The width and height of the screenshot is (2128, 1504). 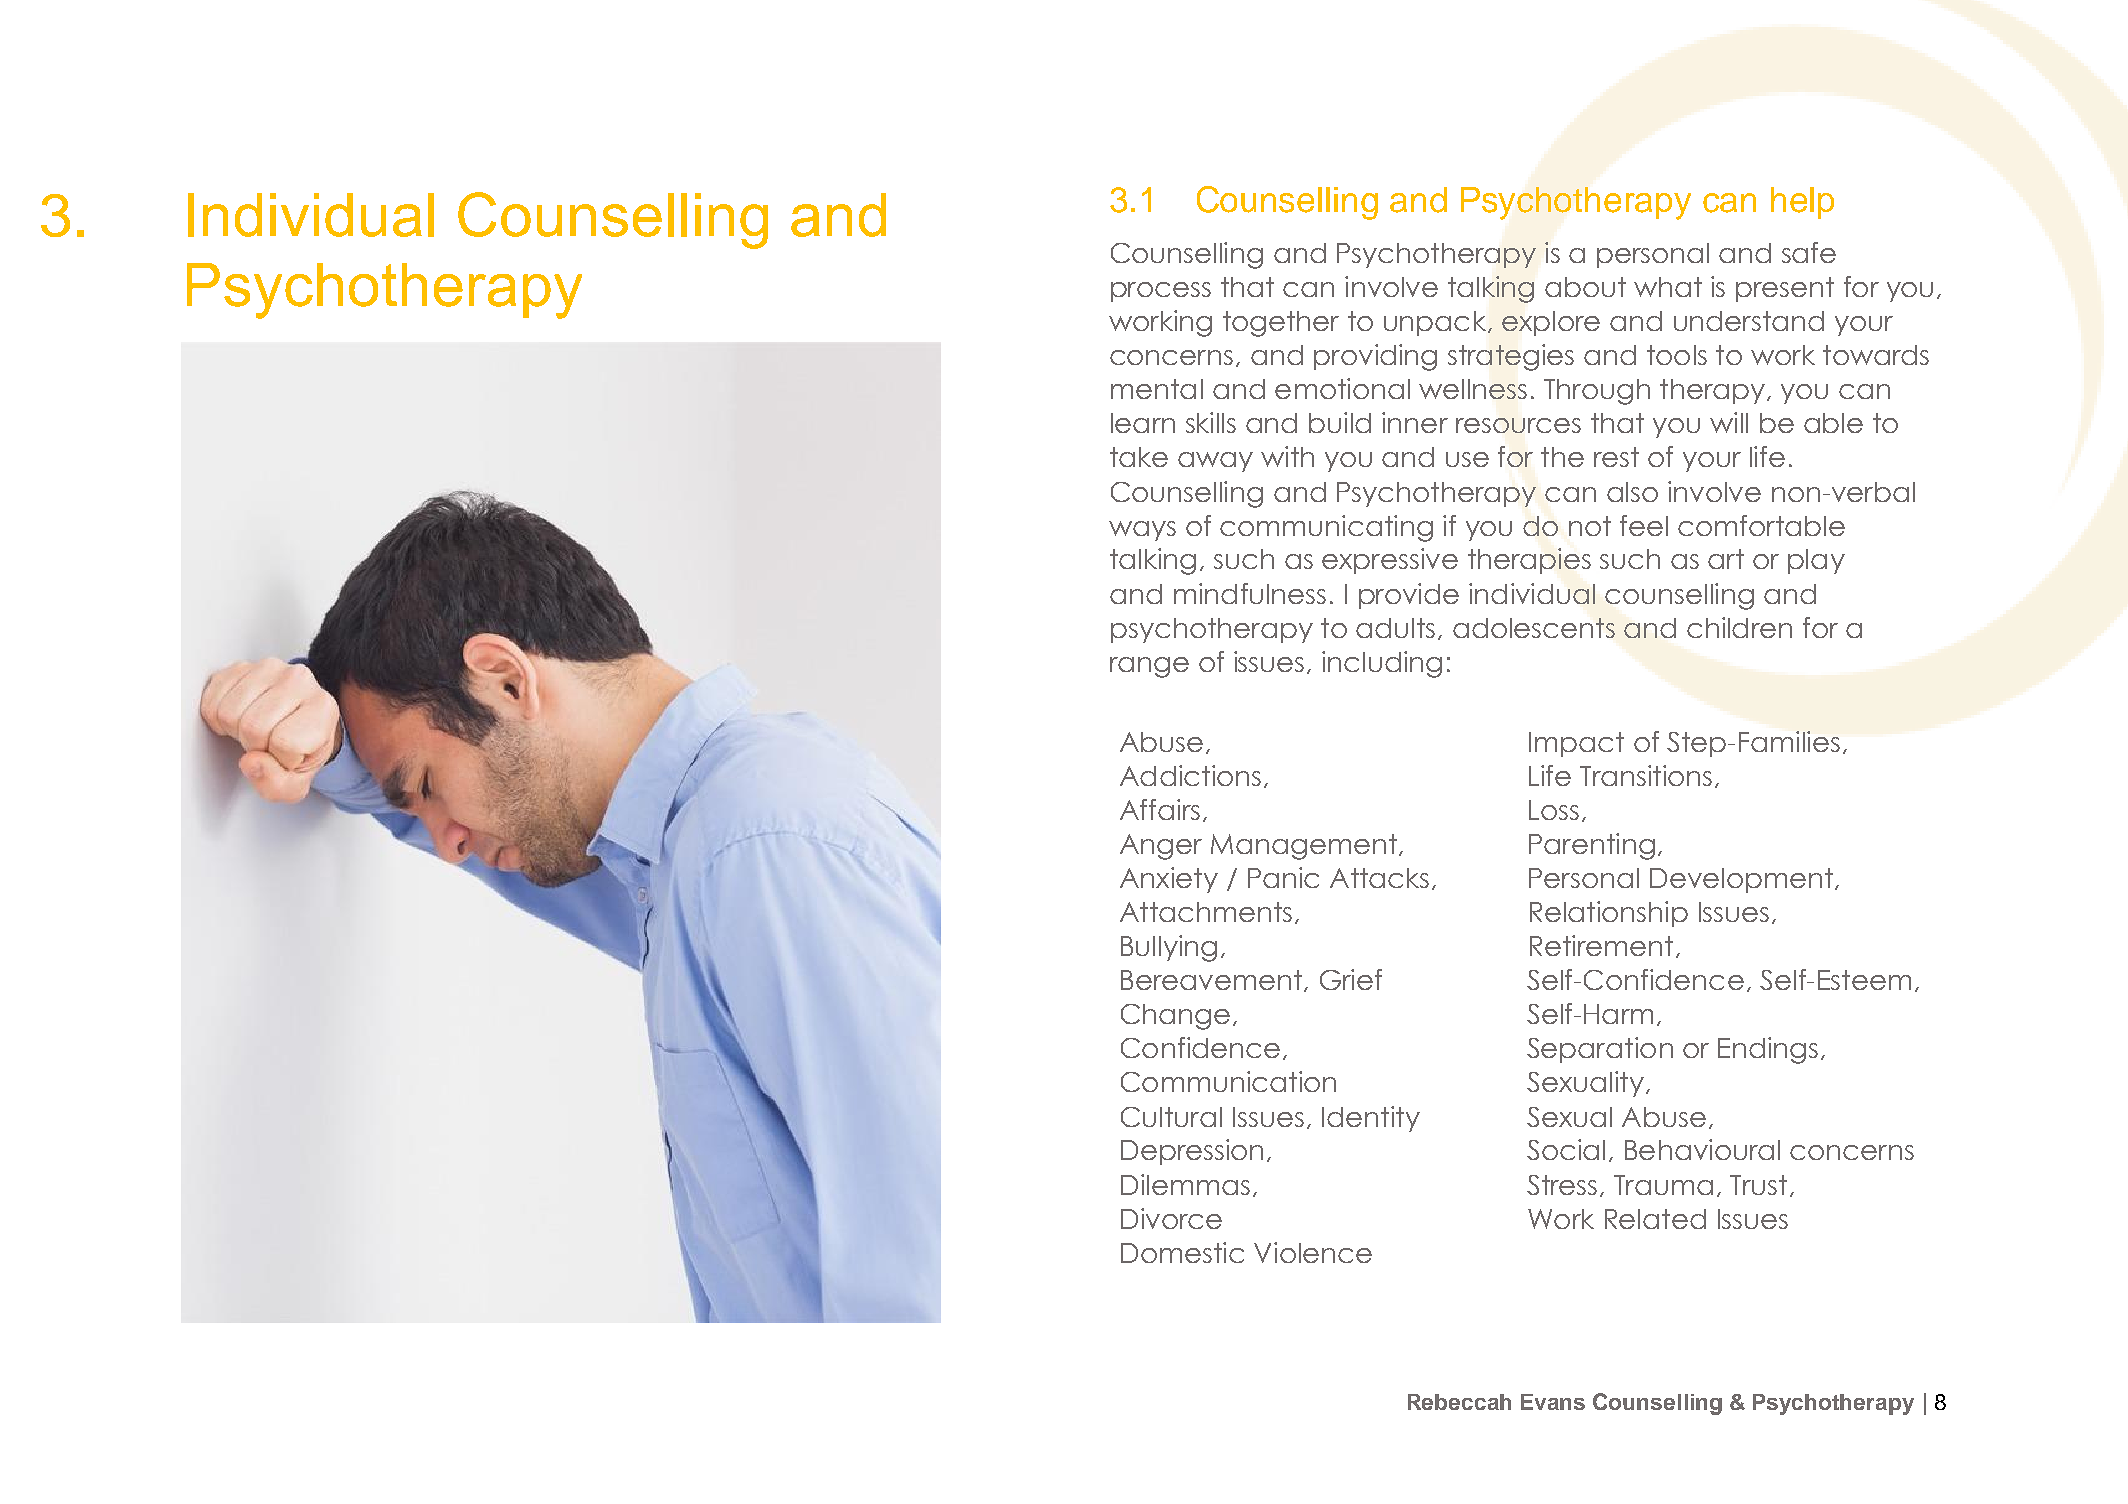 What do you see at coordinates (1250, 593) in the screenshot?
I see `mindfulness` at bounding box center [1250, 593].
